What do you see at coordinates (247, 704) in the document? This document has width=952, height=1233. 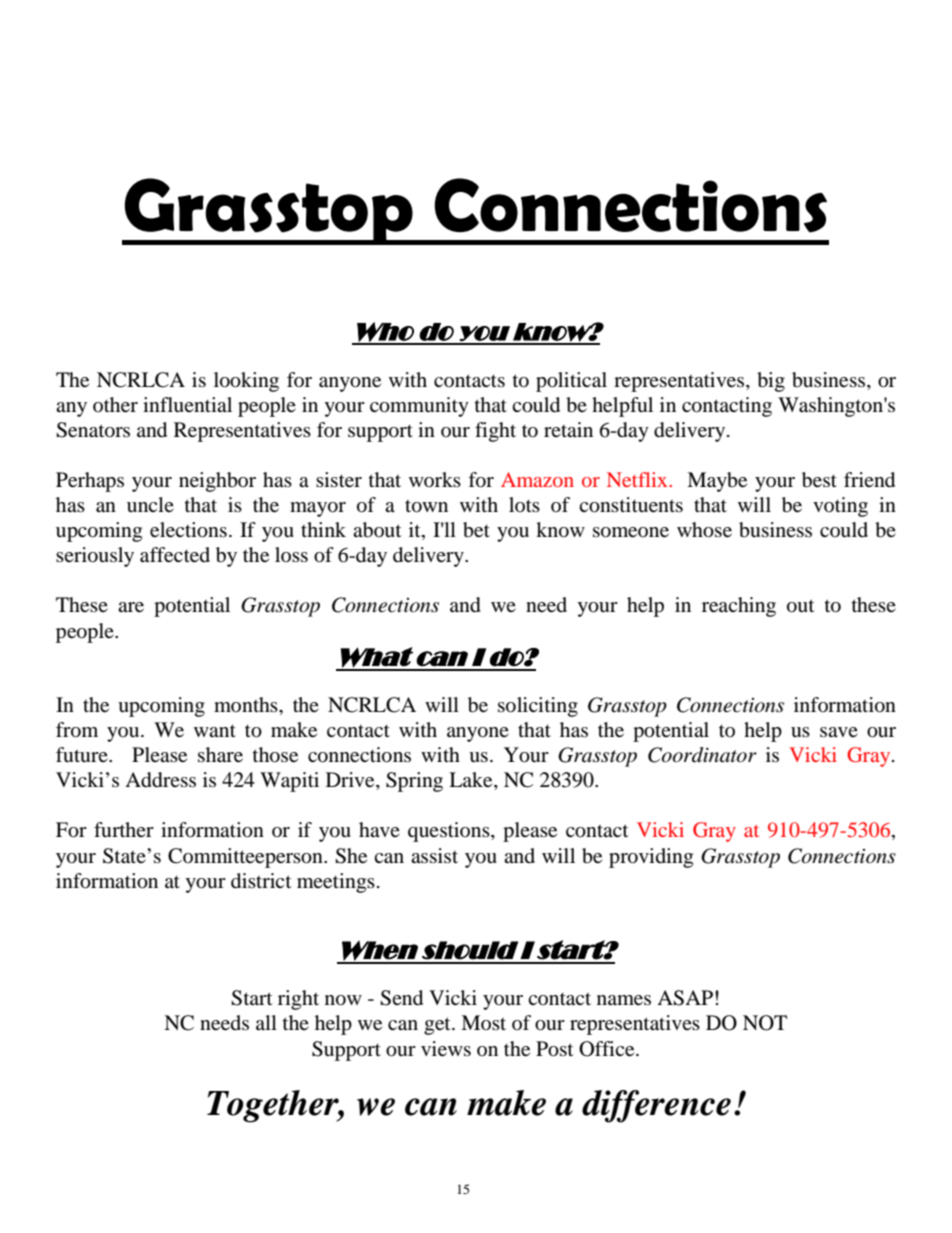 I see `months` at bounding box center [247, 704].
